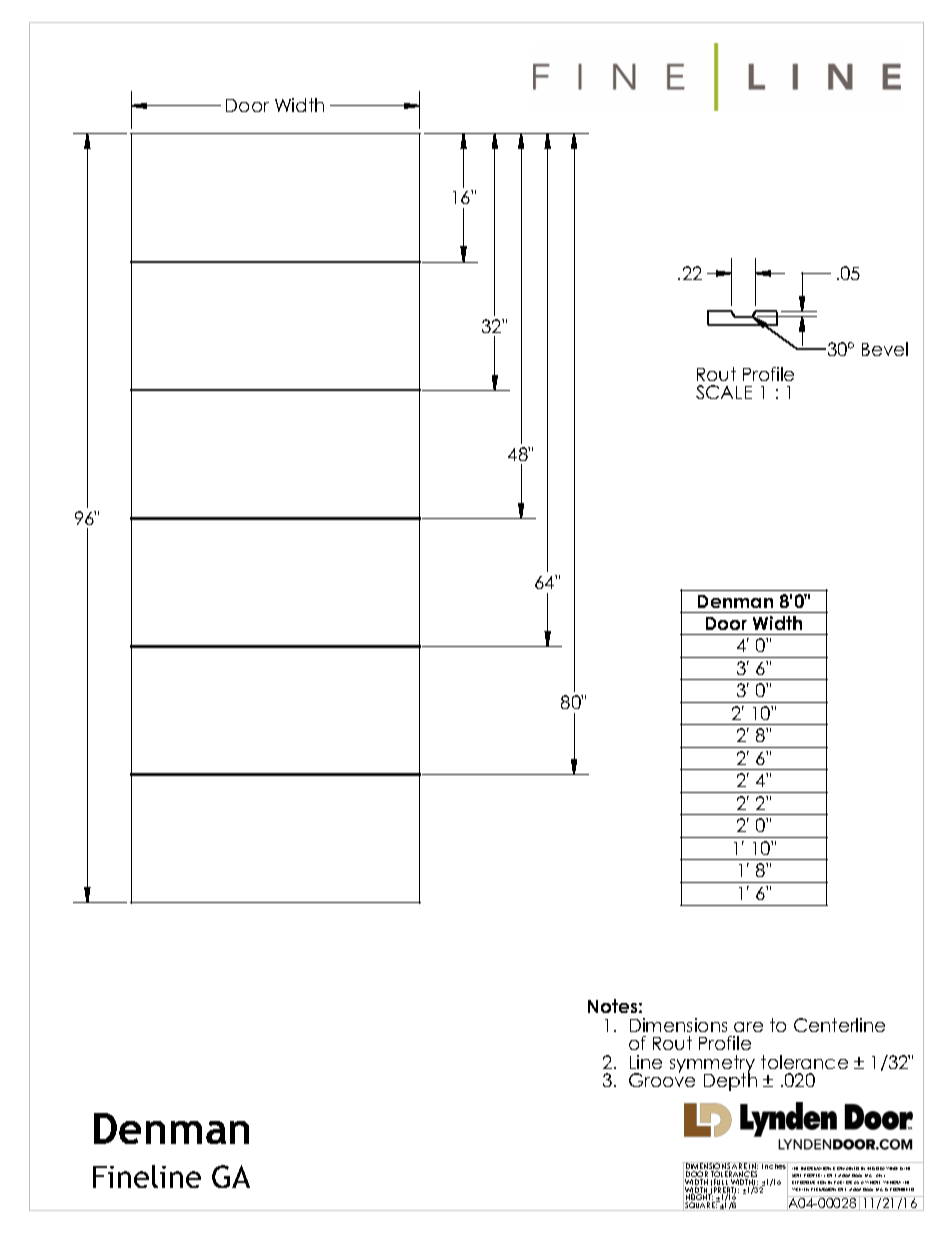 The image size is (952, 1233). Describe the element at coordinates (724, 392) in the image. I see `SCALE` at that location.
